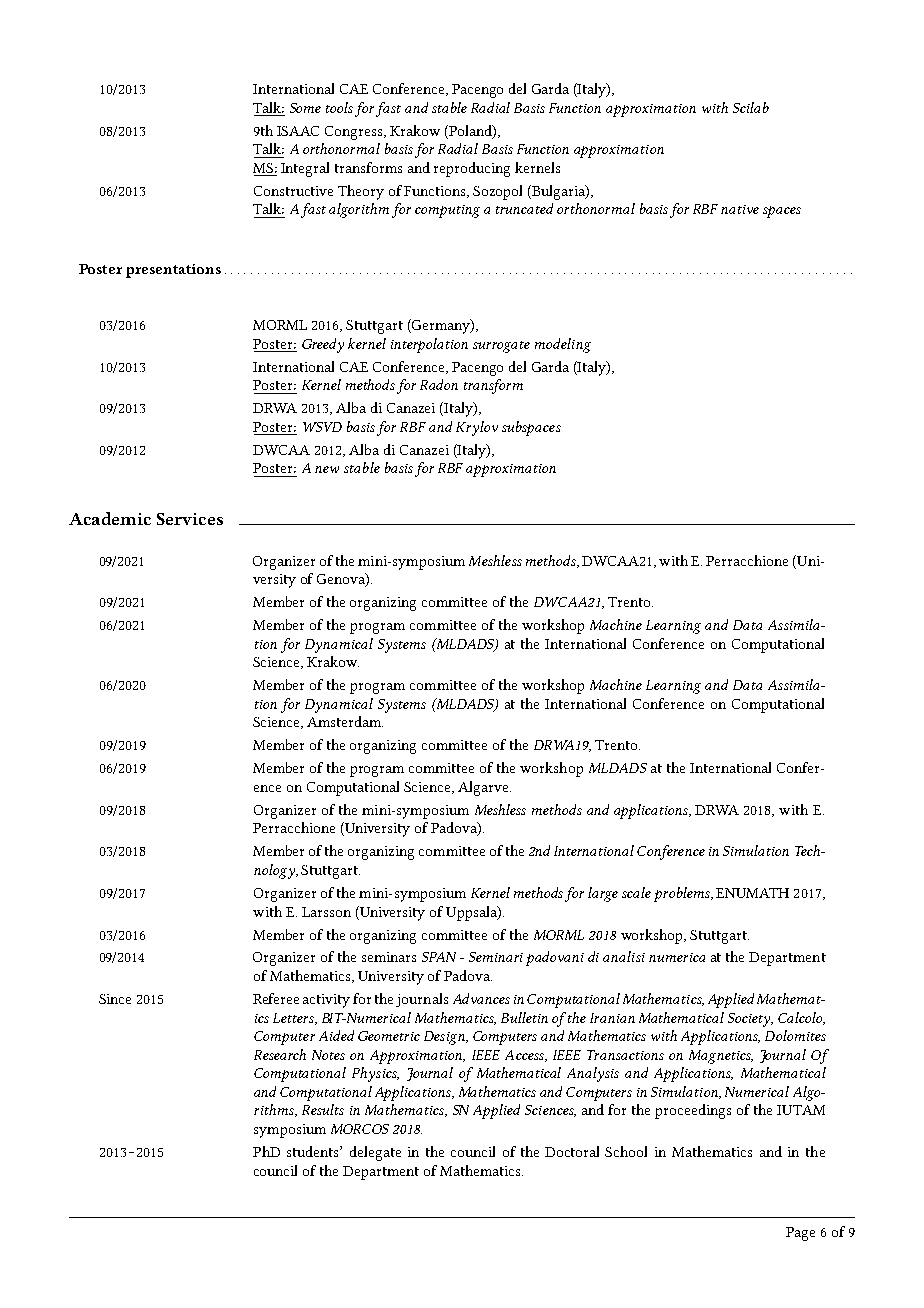  Describe the element at coordinates (472, 169) in the page. I see `reproducing` at that location.
